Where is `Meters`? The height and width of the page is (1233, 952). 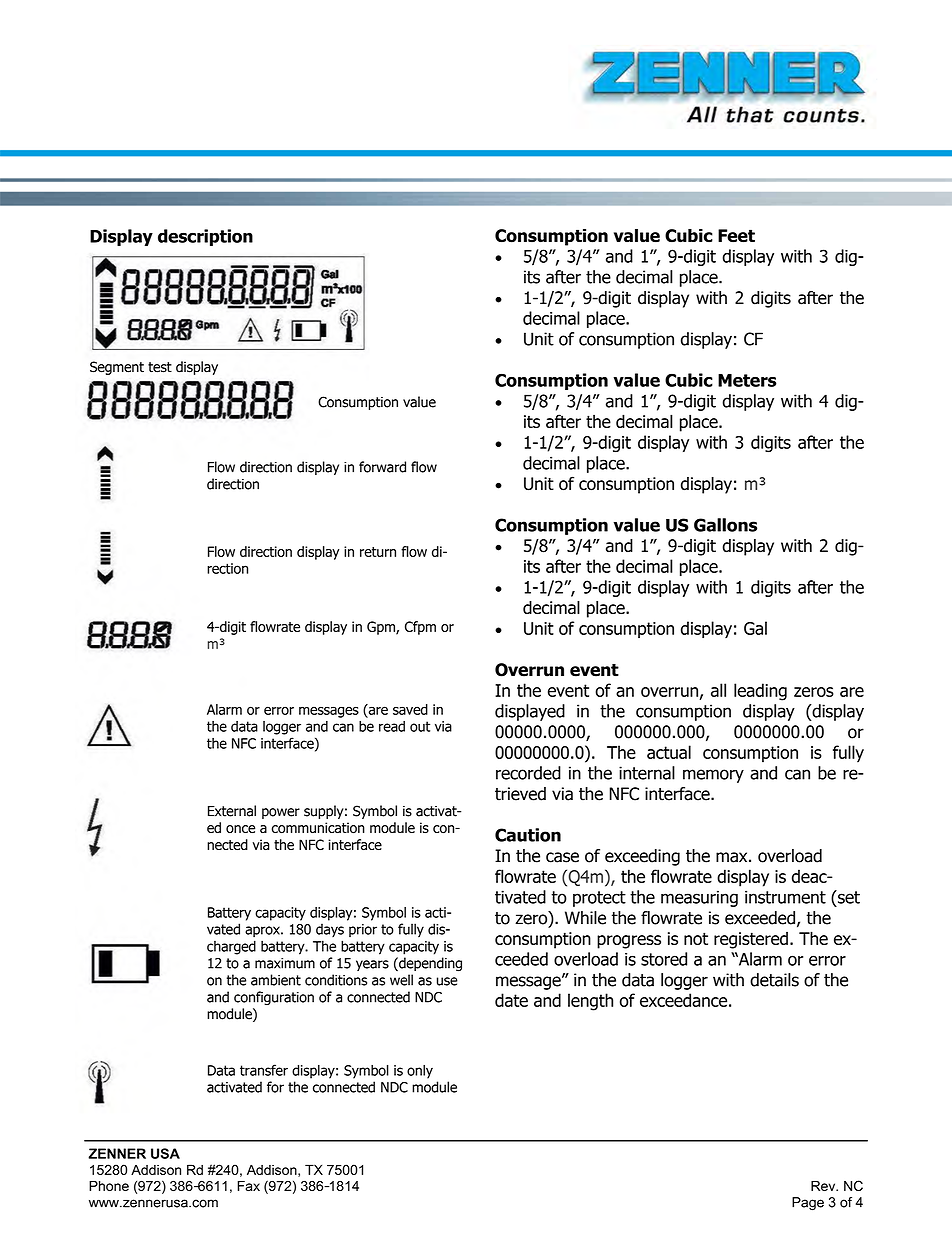
Meters is located at coordinates (747, 380).
